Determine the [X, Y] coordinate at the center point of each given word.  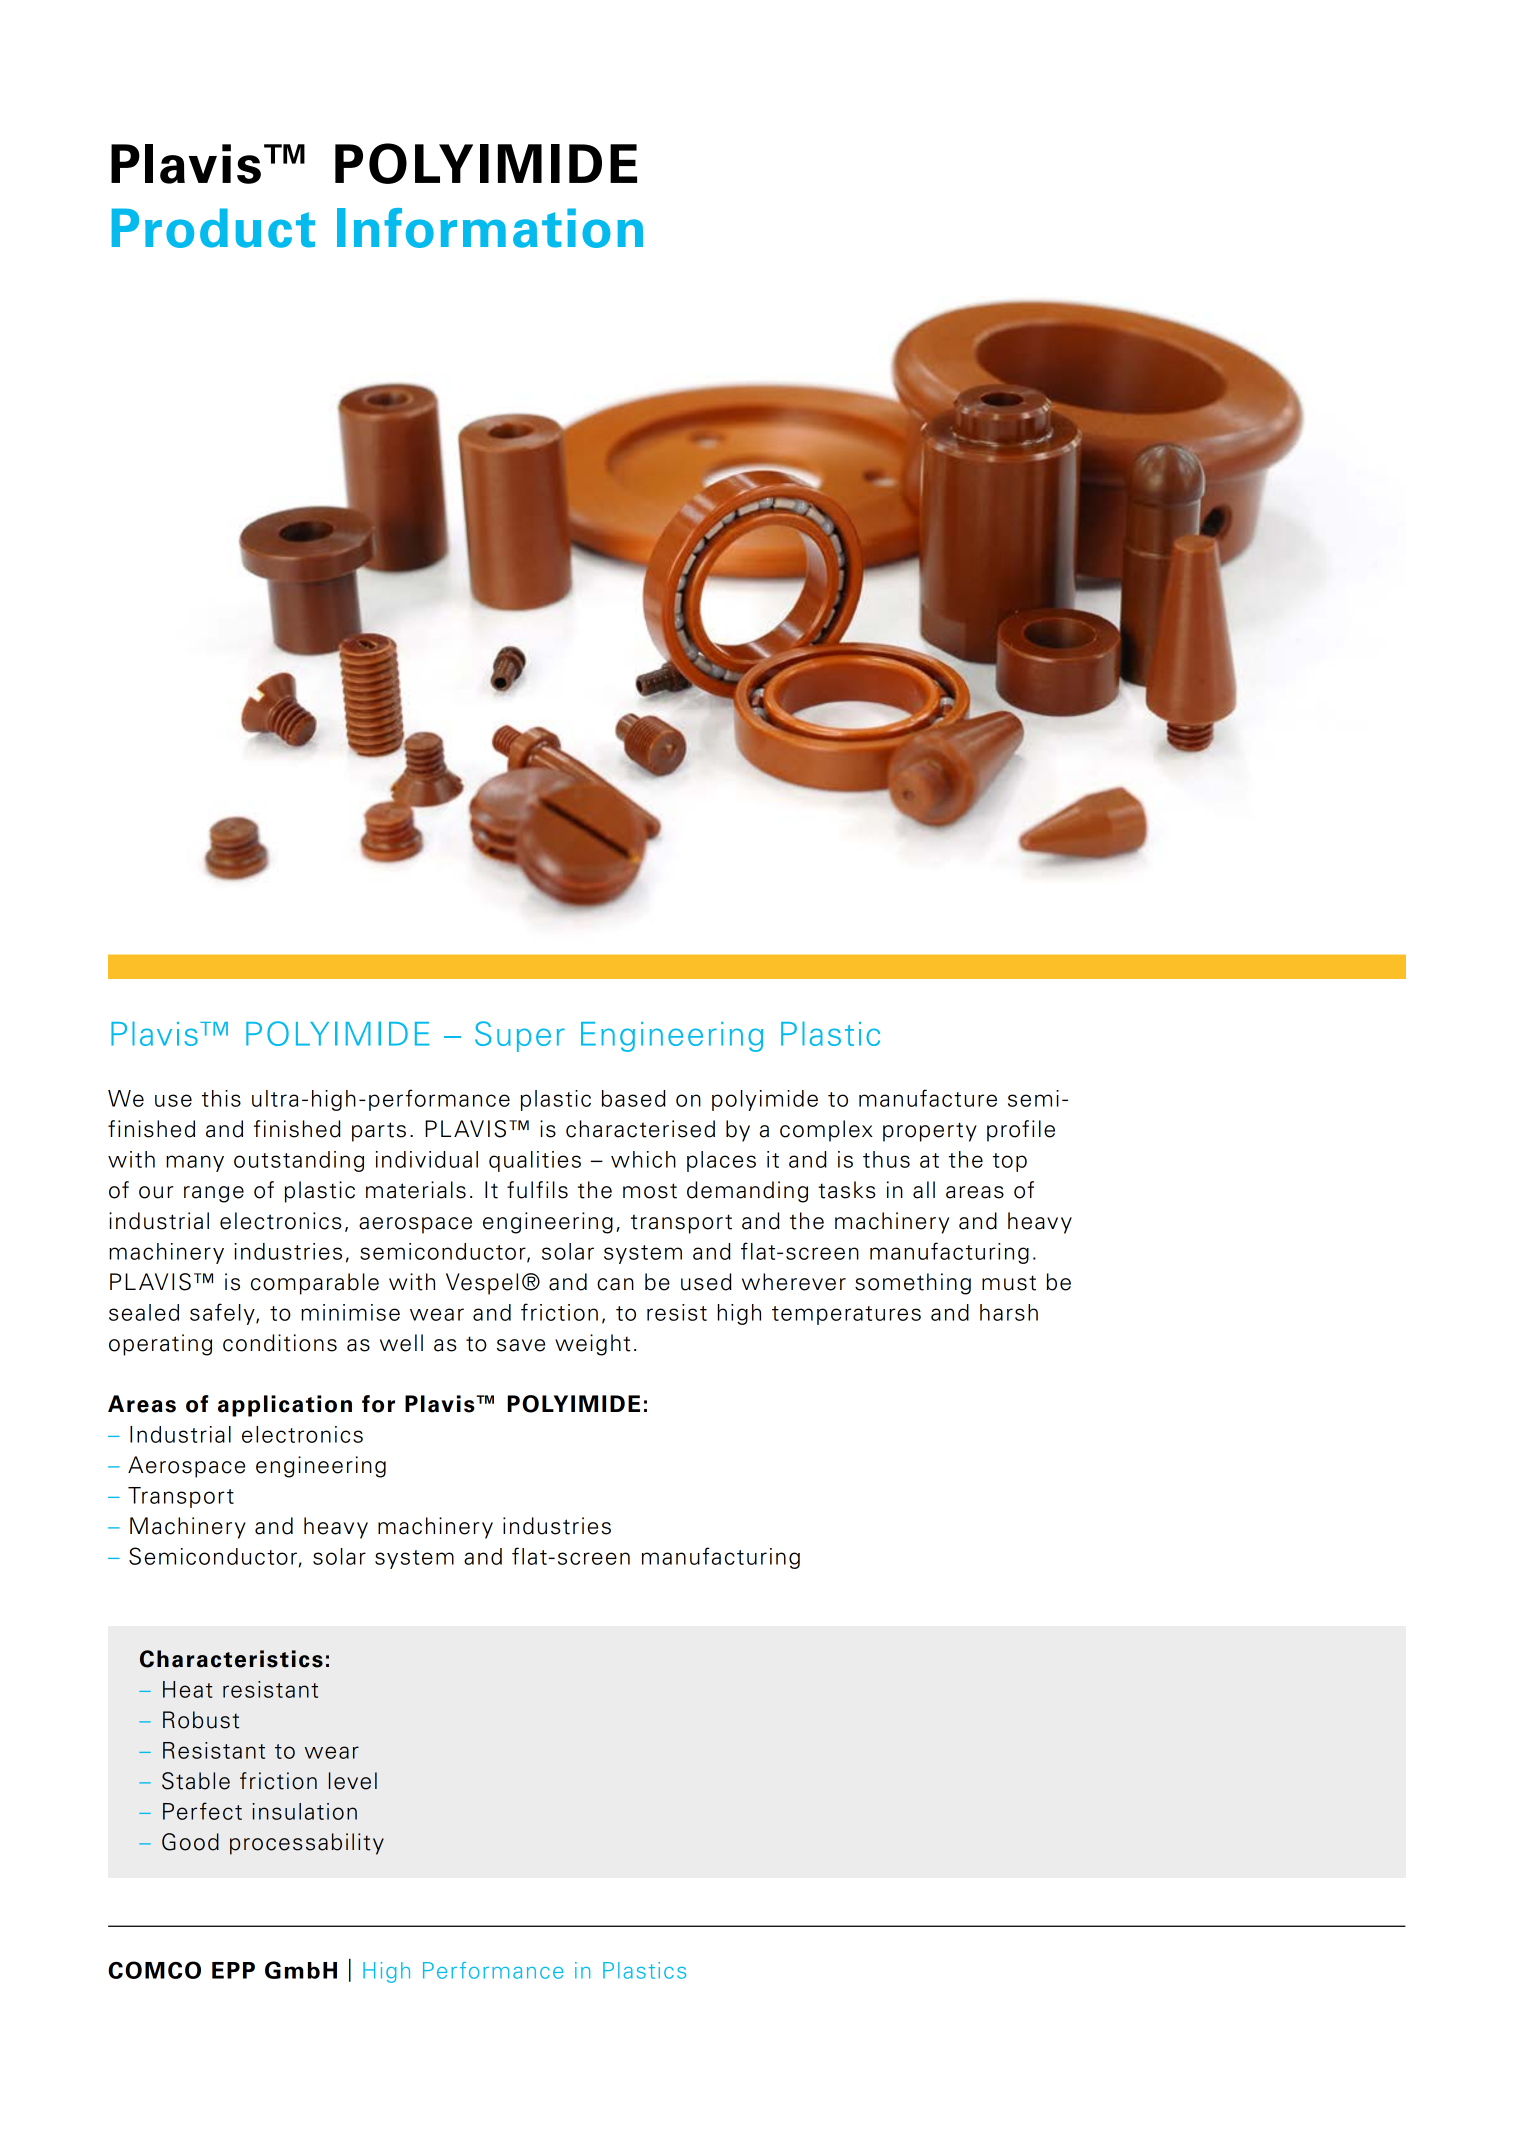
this [221, 1098]
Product [213, 228]
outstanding [299, 1161]
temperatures [846, 1315]
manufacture [928, 1098]
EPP [233, 1970]
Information [490, 228]
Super [520, 1036]
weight [592, 1345]
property [930, 1132]
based [634, 1098]
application [285, 1406]
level [353, 1781]
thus [886, 1159]
